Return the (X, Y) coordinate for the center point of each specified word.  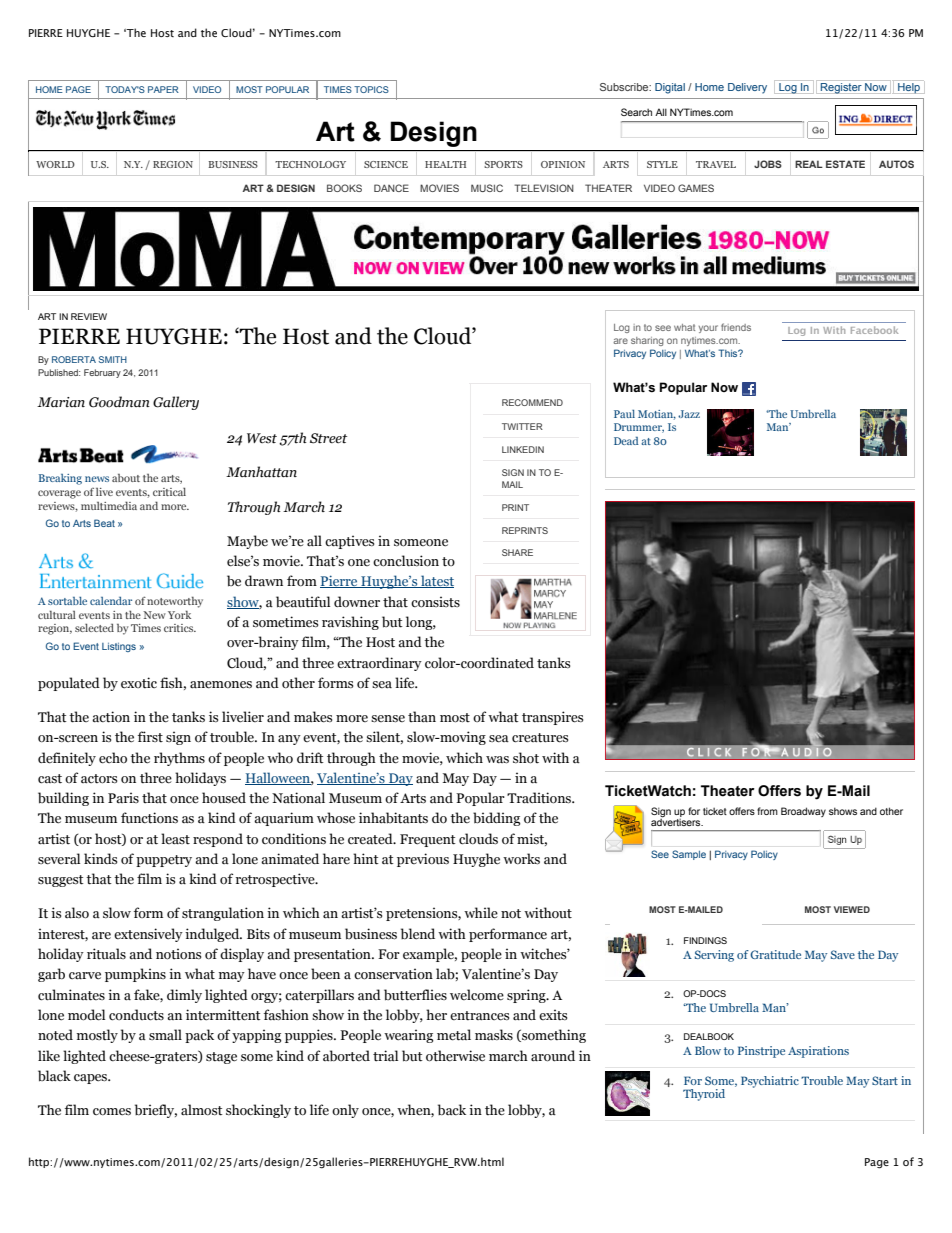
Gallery (176, 403)
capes (92, 1079)
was (497, 760)
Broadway (803, 812)
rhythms (179, 759)
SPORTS (503, 164)
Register (841, 88)
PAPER (163, 89)
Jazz (689, 414)
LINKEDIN (523, 449)
